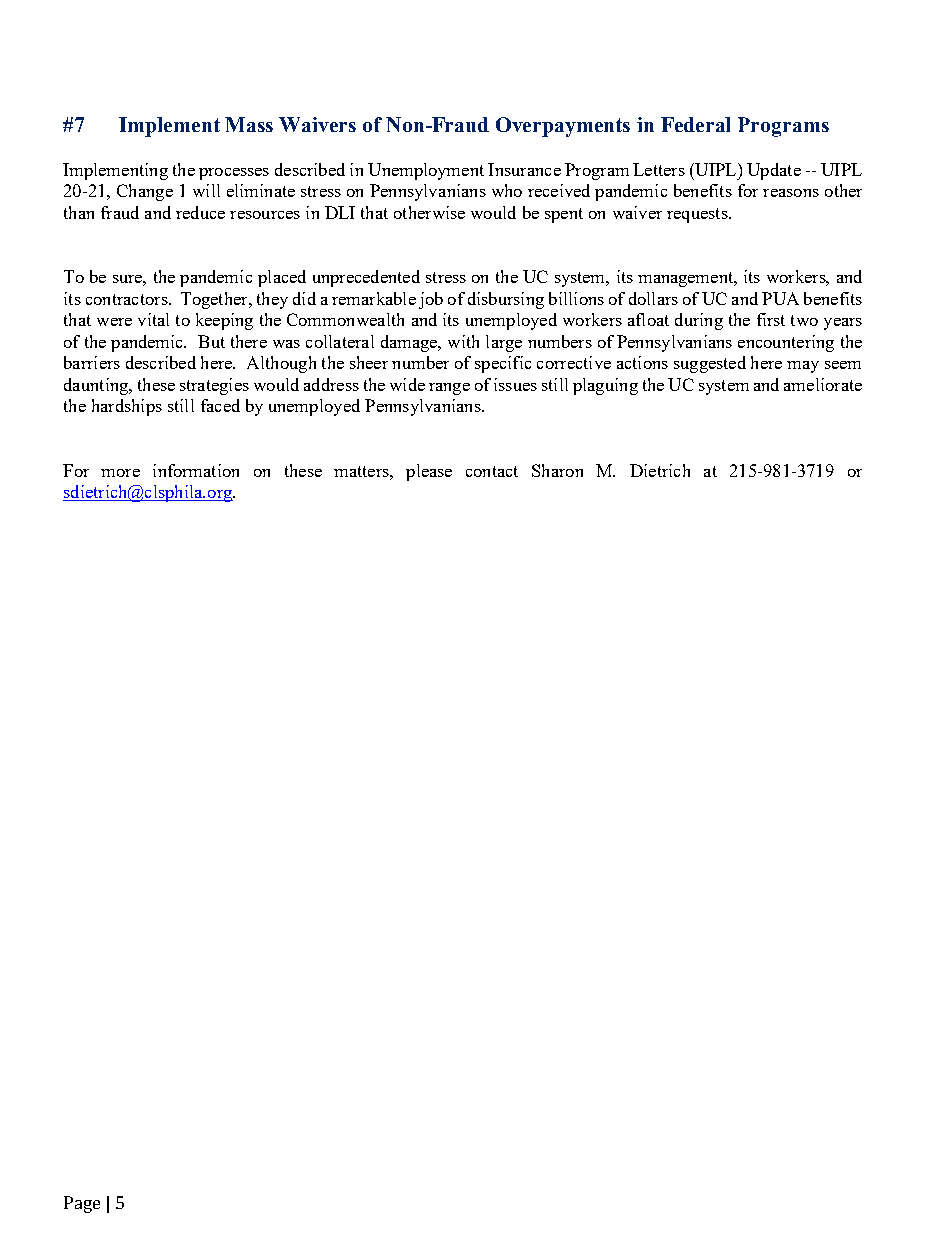 This document has height=1233, width=952. Describe the element at coordinates (200, 212) in the document. I see `reduce` at that location.
